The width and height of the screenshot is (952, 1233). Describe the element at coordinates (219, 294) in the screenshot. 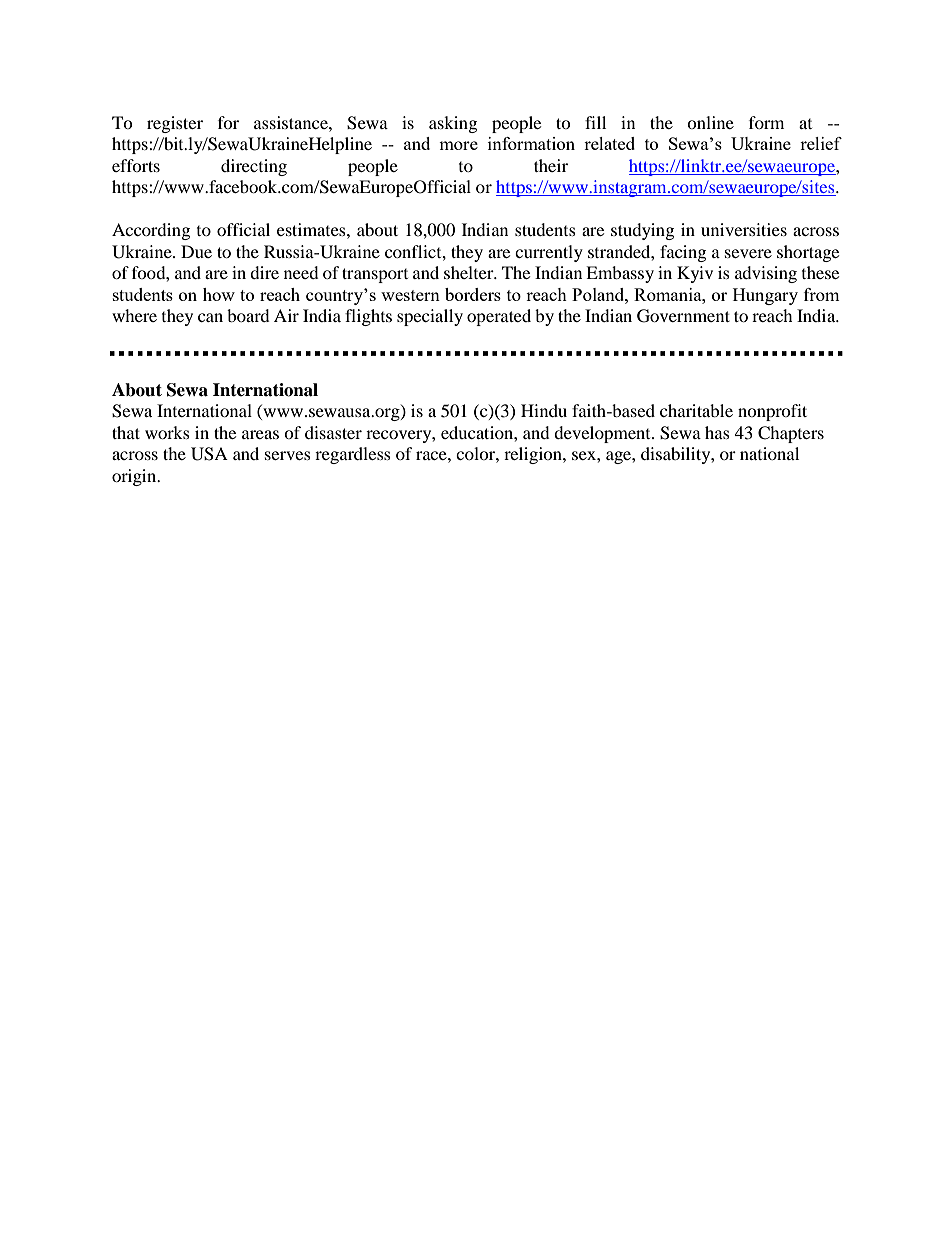

I see `how` at that location.
